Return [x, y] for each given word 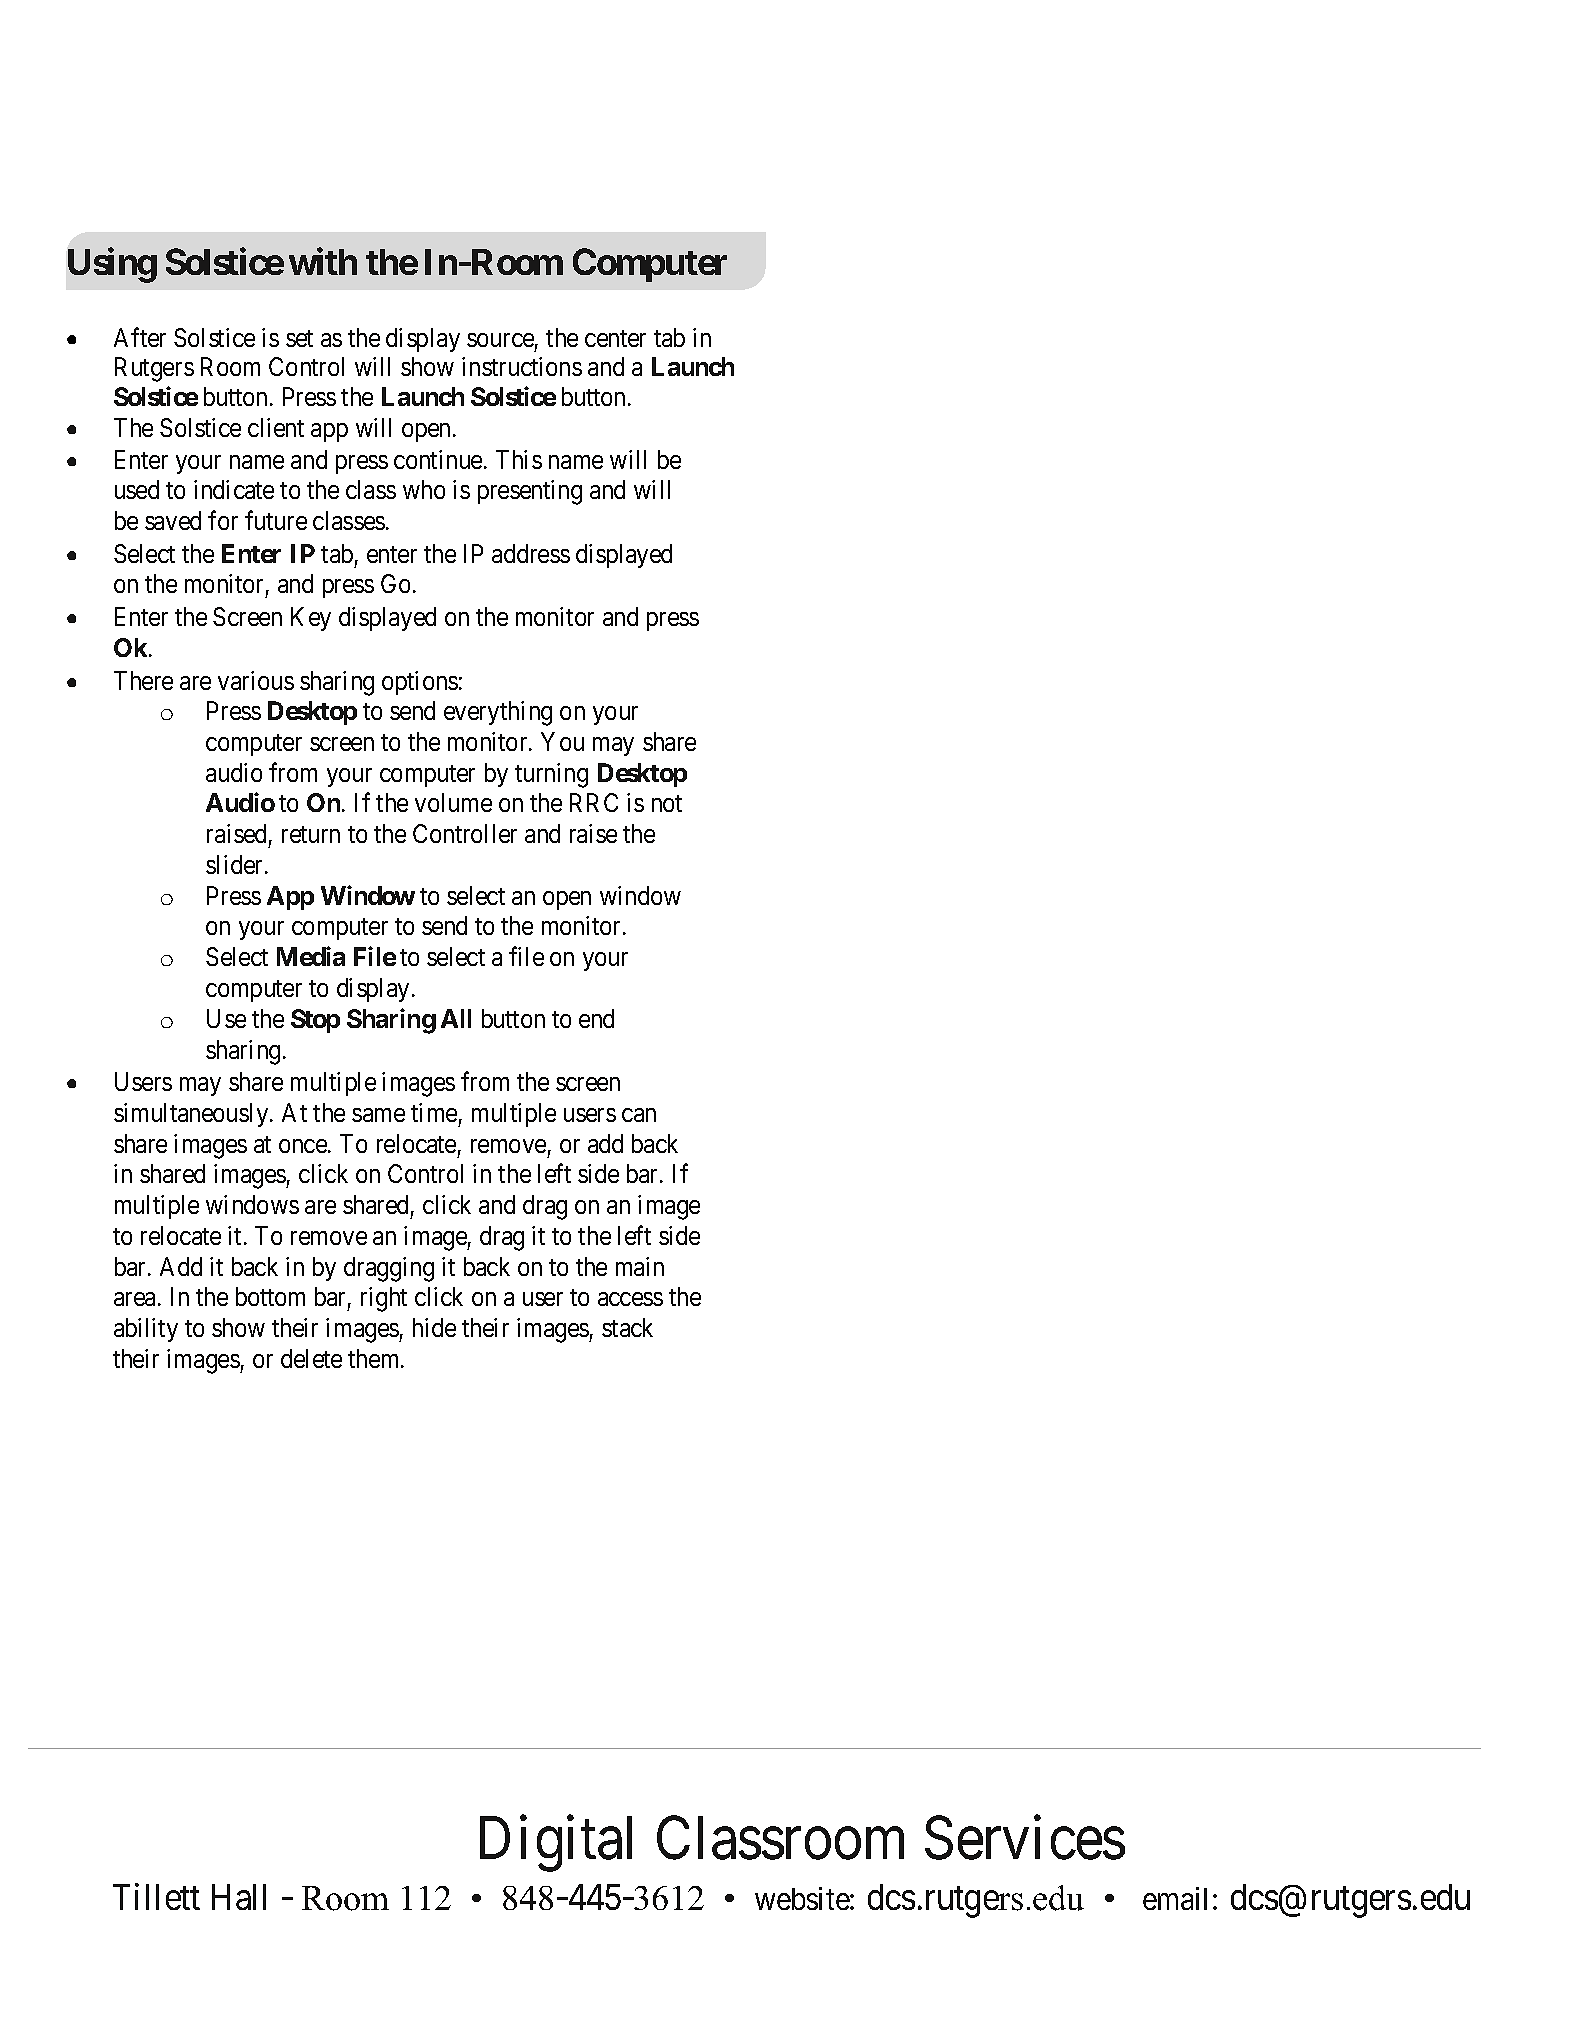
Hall [239, 1897]
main [640, 1266]
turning [551, 775]
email [1175, 1898]
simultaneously [192, 1115]
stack [627, 1327]
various [256, 680]
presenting [530, 492]
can [639, 1115]
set [299, 338]
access [630, 1299]
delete [311, 1358]
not [667, 803]
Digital [556, 1844]
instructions [522, 366]
